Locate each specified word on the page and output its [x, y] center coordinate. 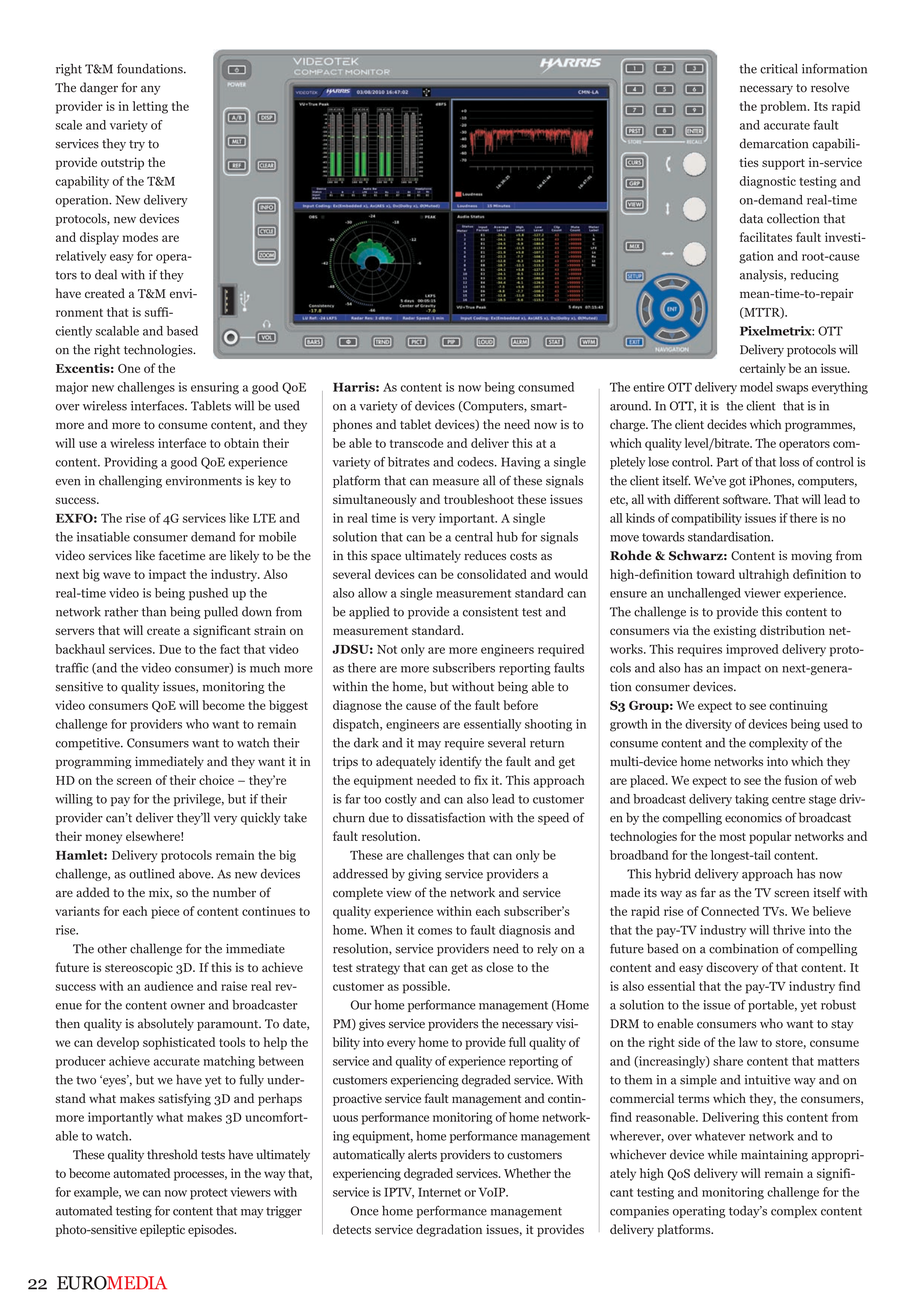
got [737, 482]
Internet [439, 1192]
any [150, 90]
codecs [476, 462]
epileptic [162, 1230]
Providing [131, 463]
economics [753, 818]
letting [150, 107]
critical [779, 69]
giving [425, 875]
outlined [152, 874]
